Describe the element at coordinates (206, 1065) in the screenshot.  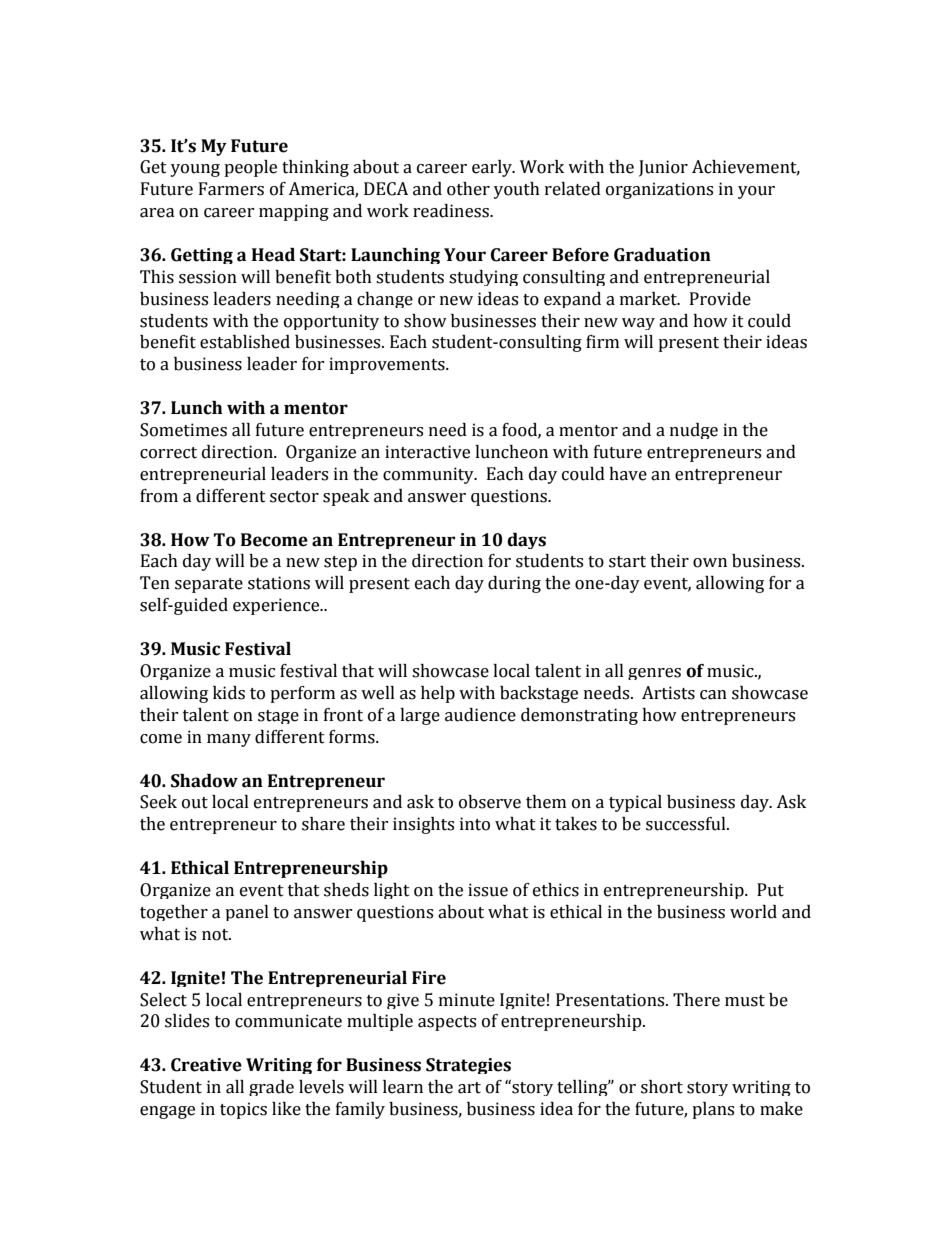
I see `Creative` at that location.
